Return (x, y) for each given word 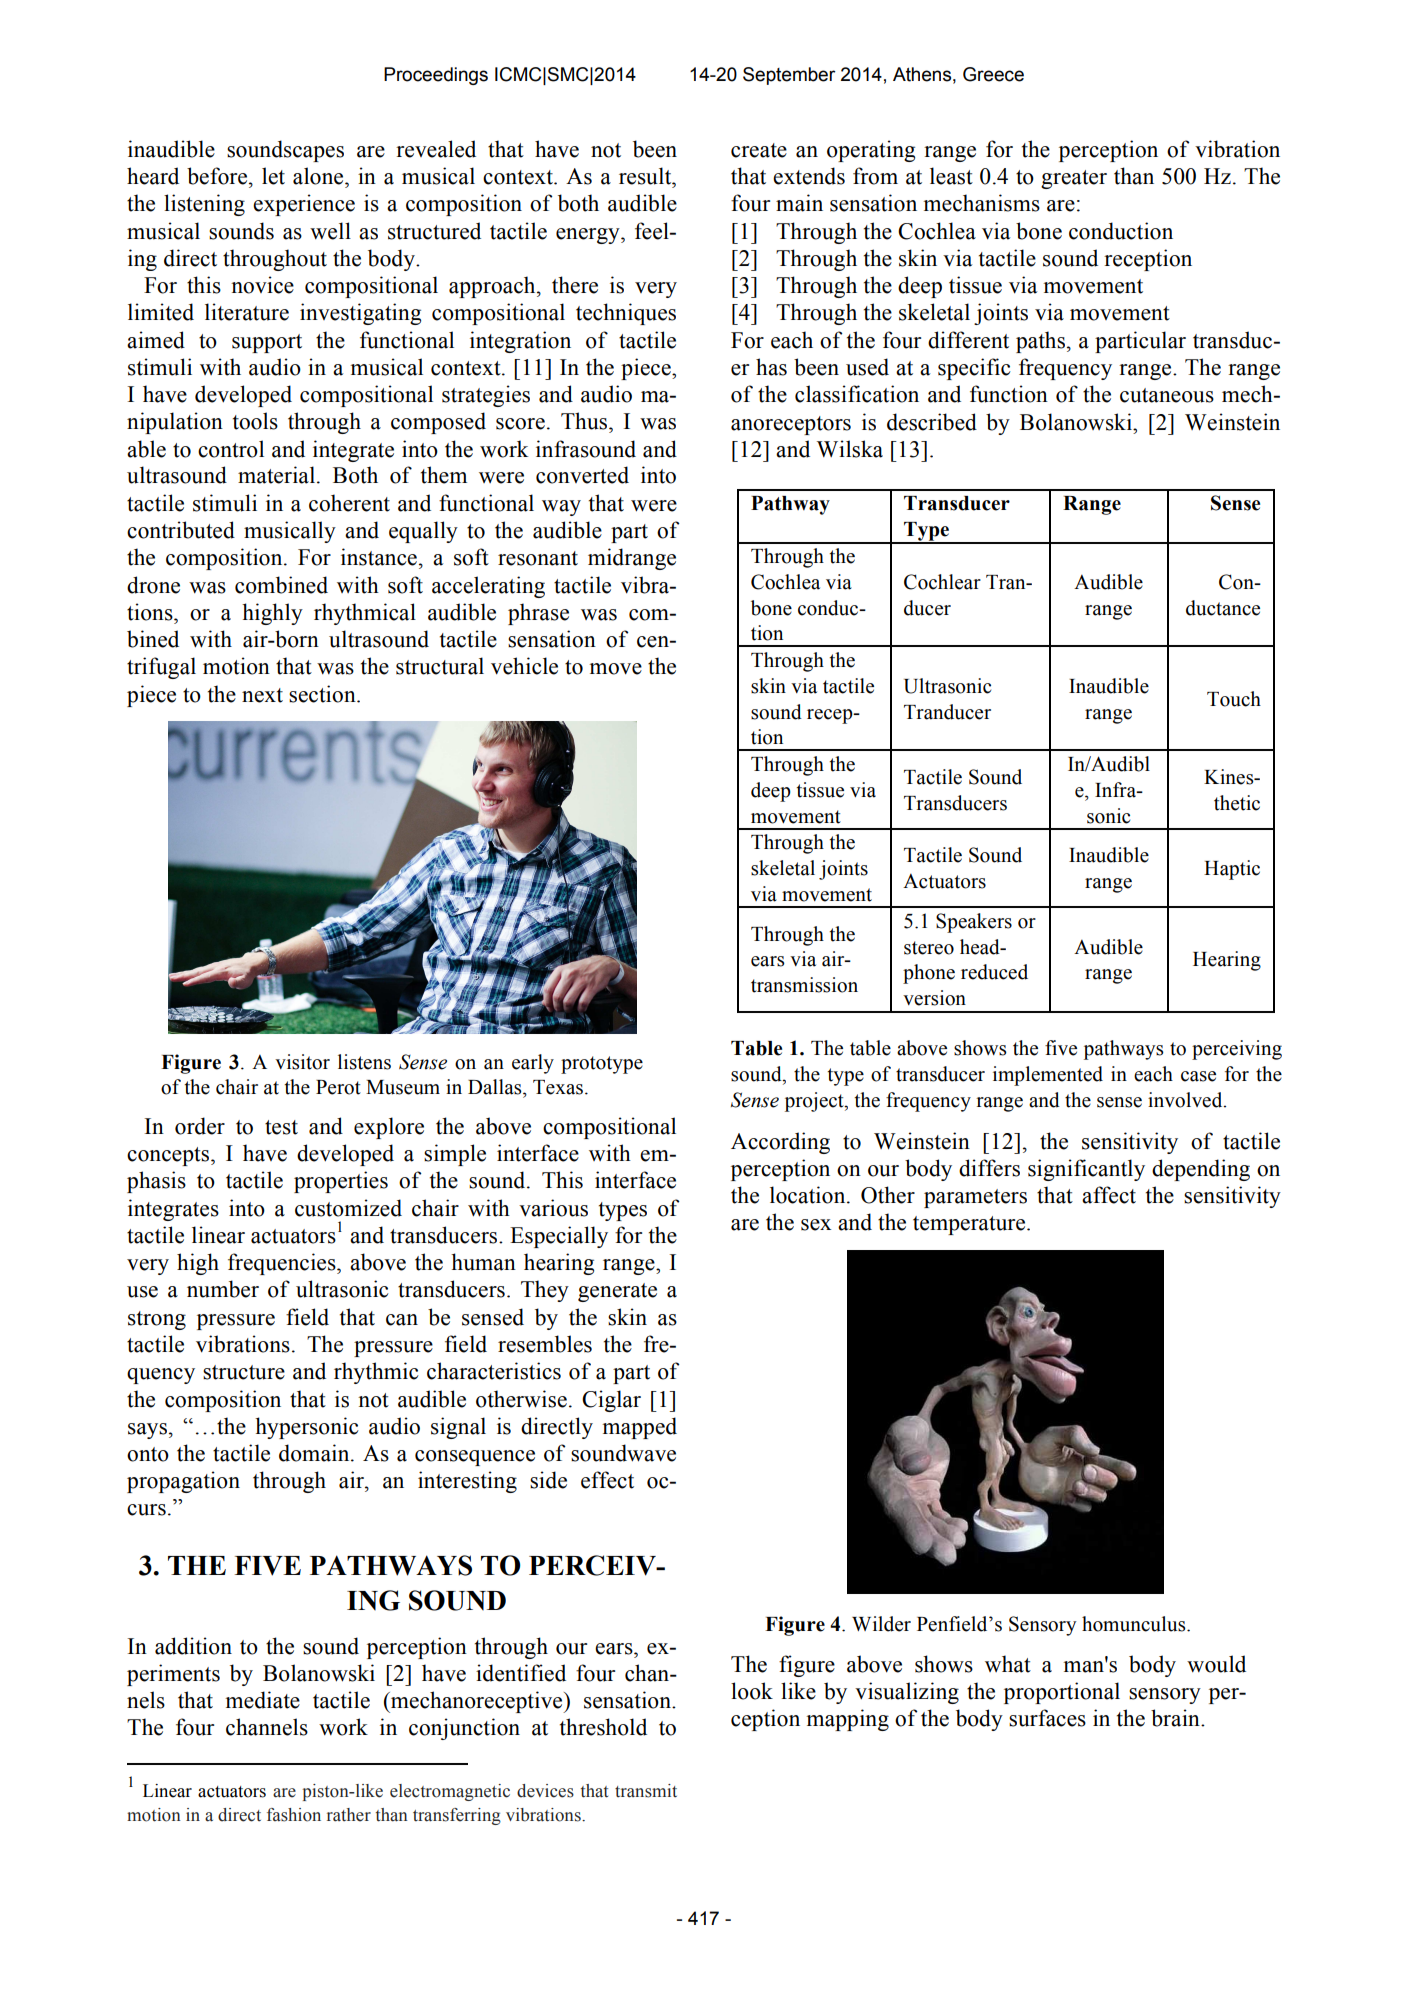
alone (319, 176)
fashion (294, 1815)
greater (1074, 179)
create (759, 150)
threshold (603, 1727)
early (533, 1064)
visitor (302, 1062)
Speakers (974, 923)
